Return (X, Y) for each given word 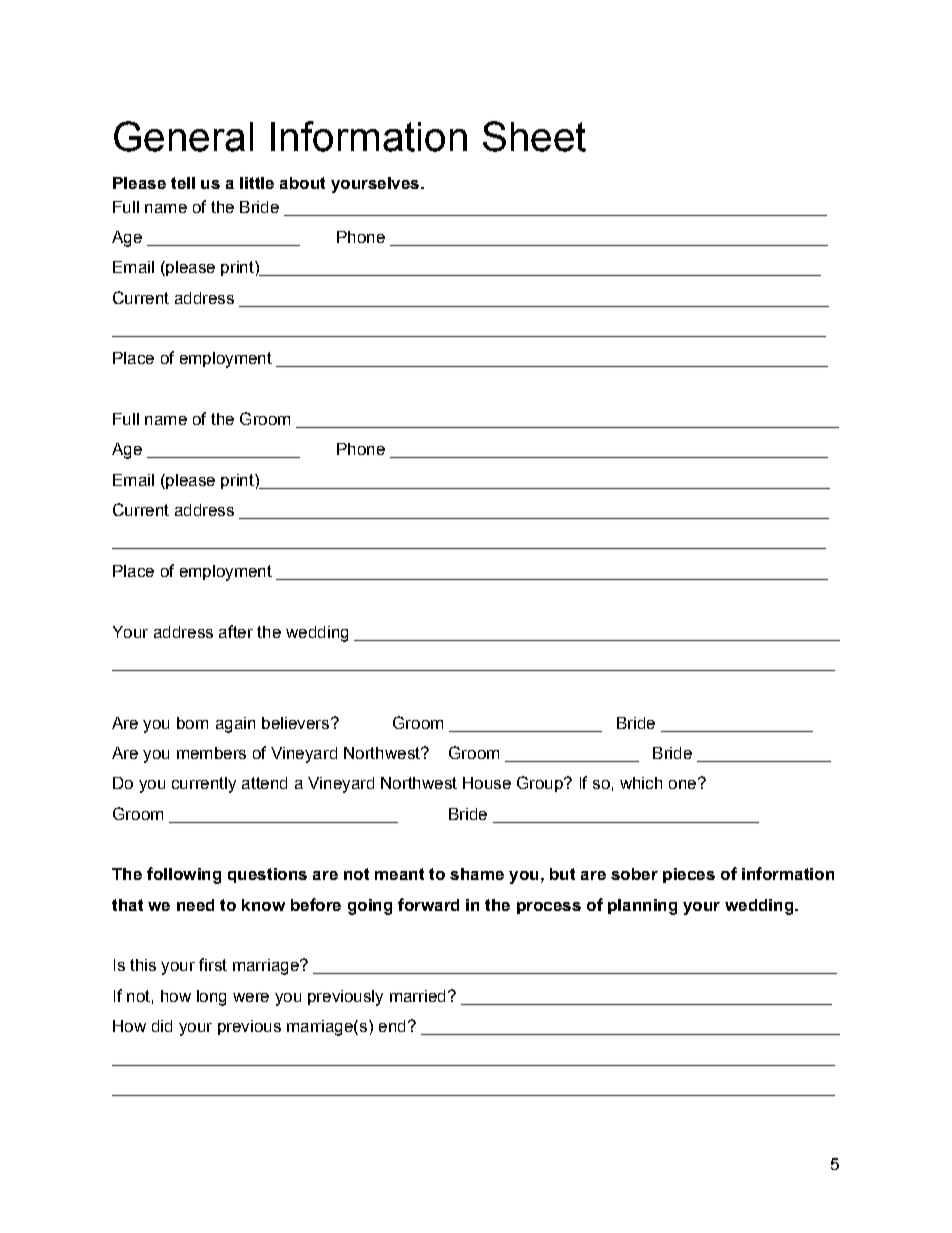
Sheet (534, 136)
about (302, 183)
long (211, 998)
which (641, 783)
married (417, 996)
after (236, 631)
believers (295, 723)
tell (183, 183)
